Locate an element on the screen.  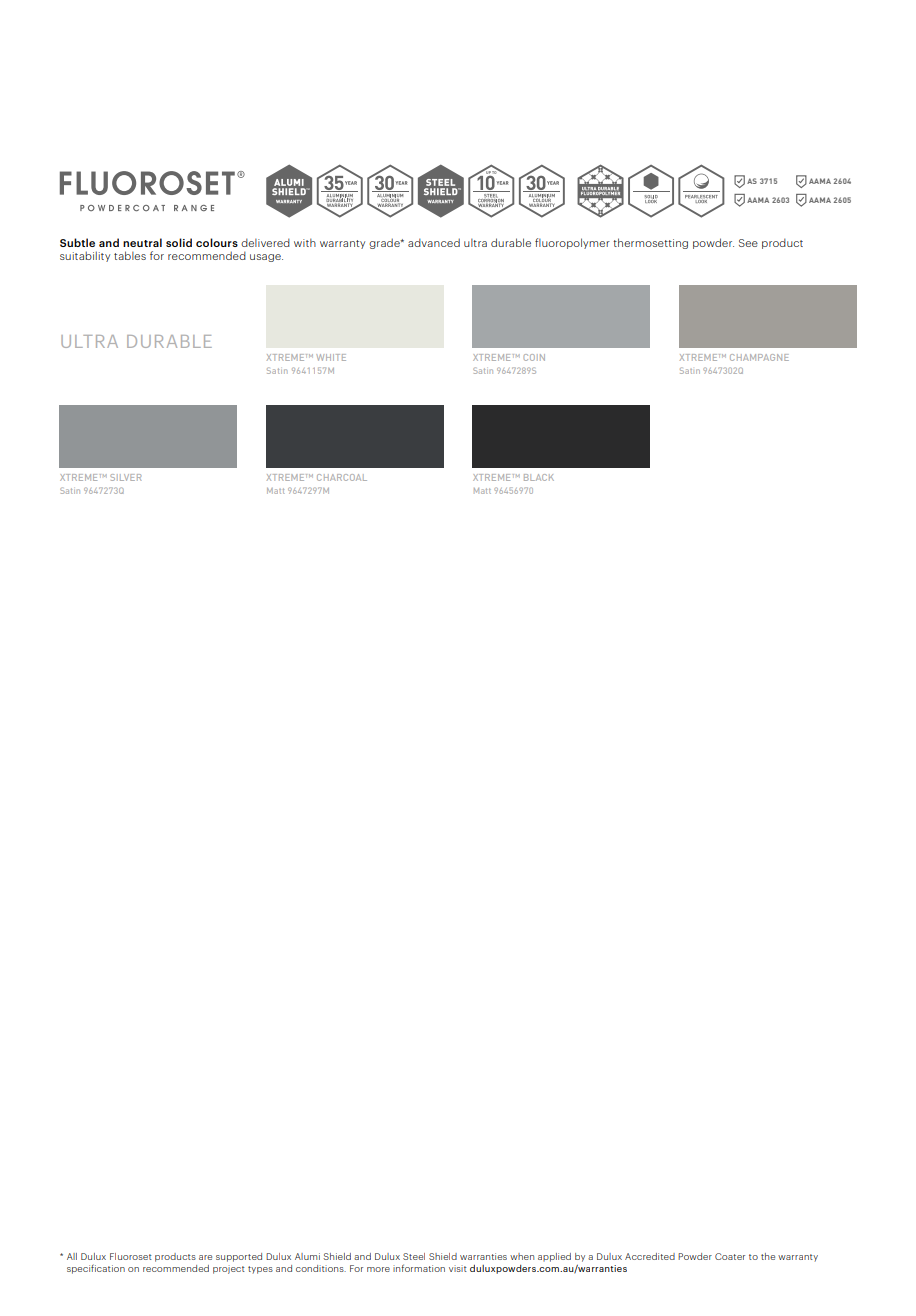
thermosetting is located at coordinates (650, 243).
